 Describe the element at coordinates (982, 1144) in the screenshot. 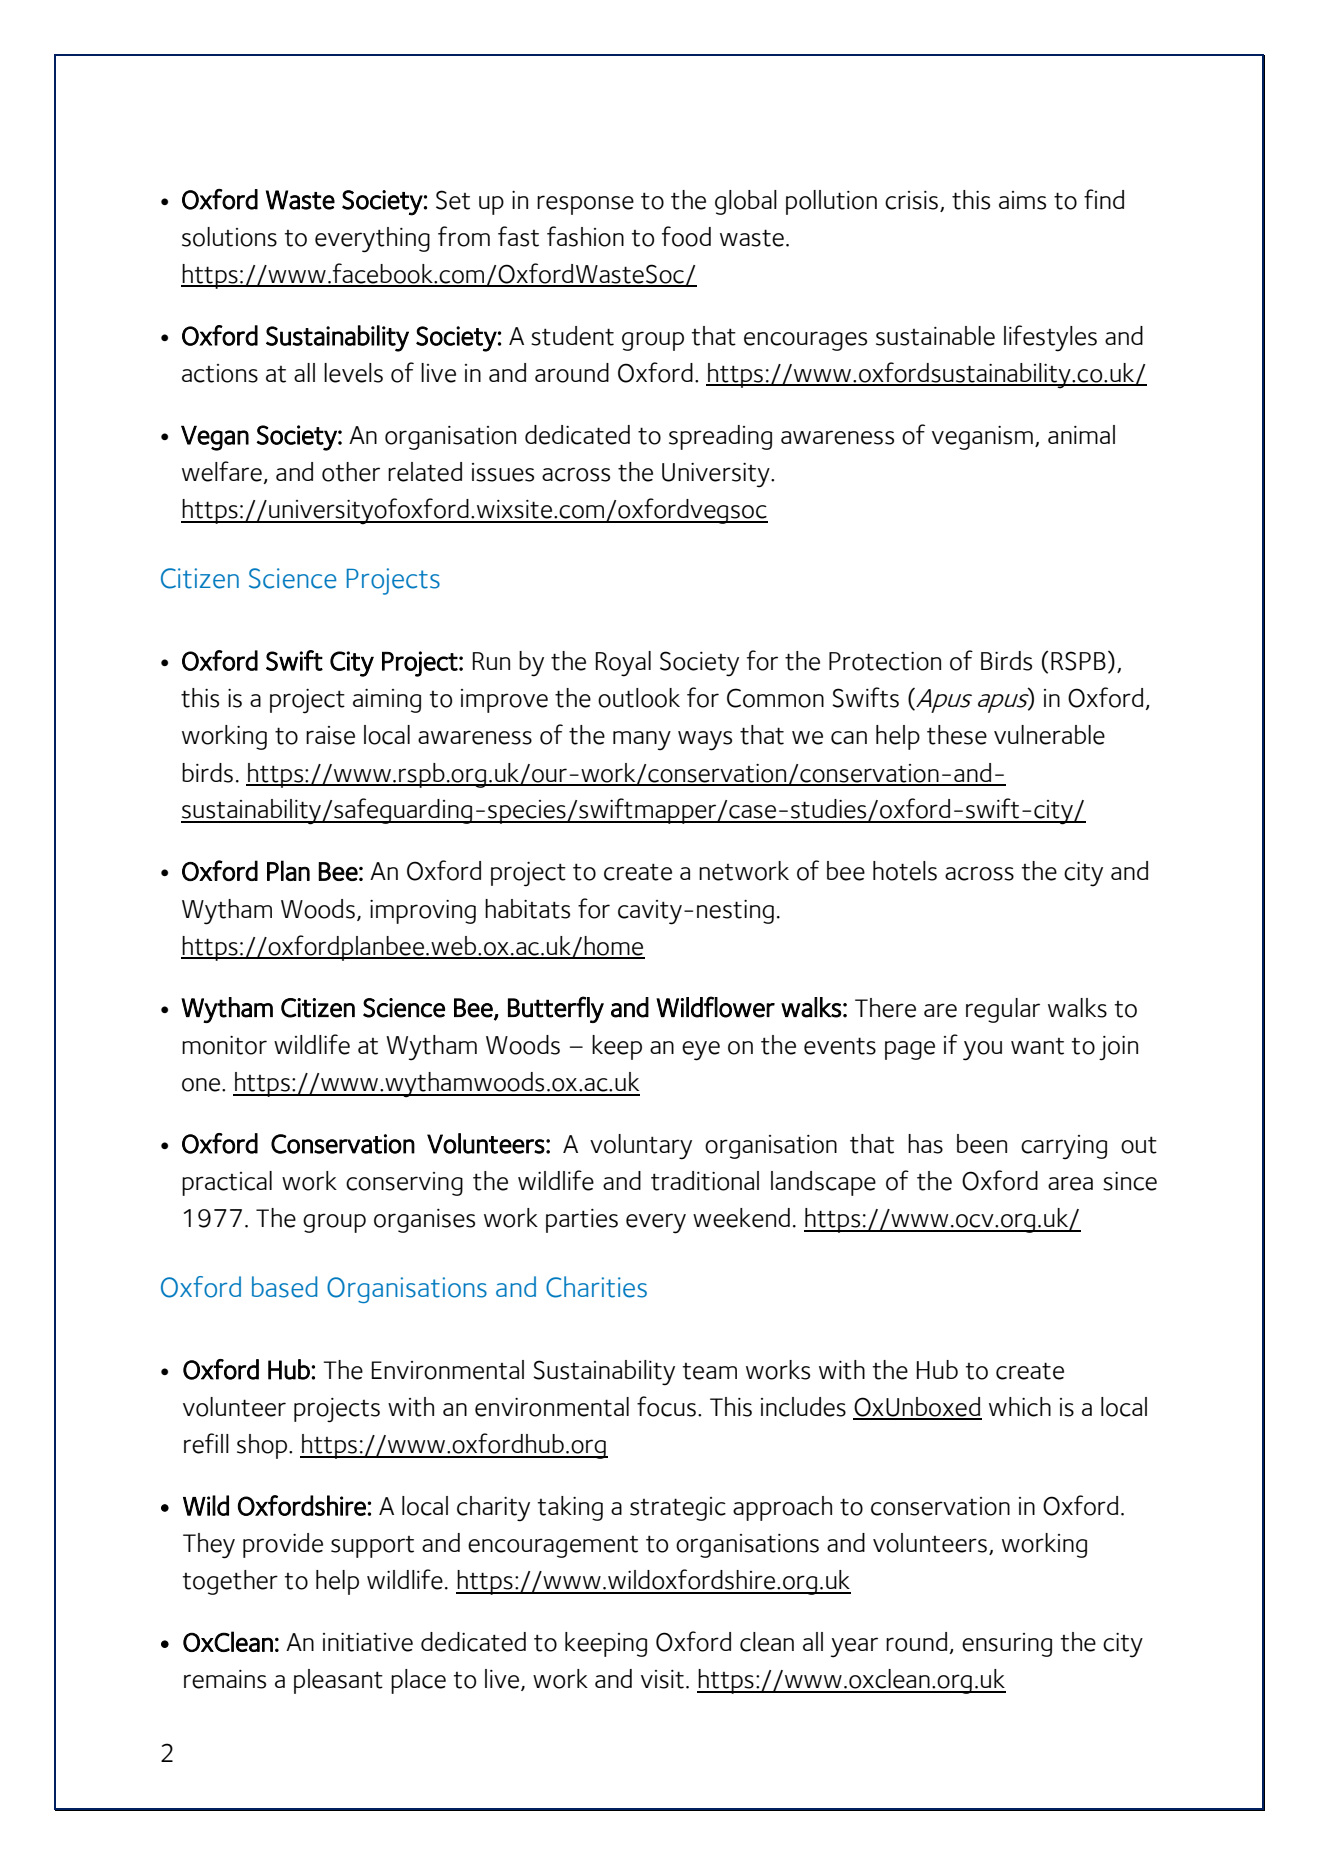

I see `been` at that location.
